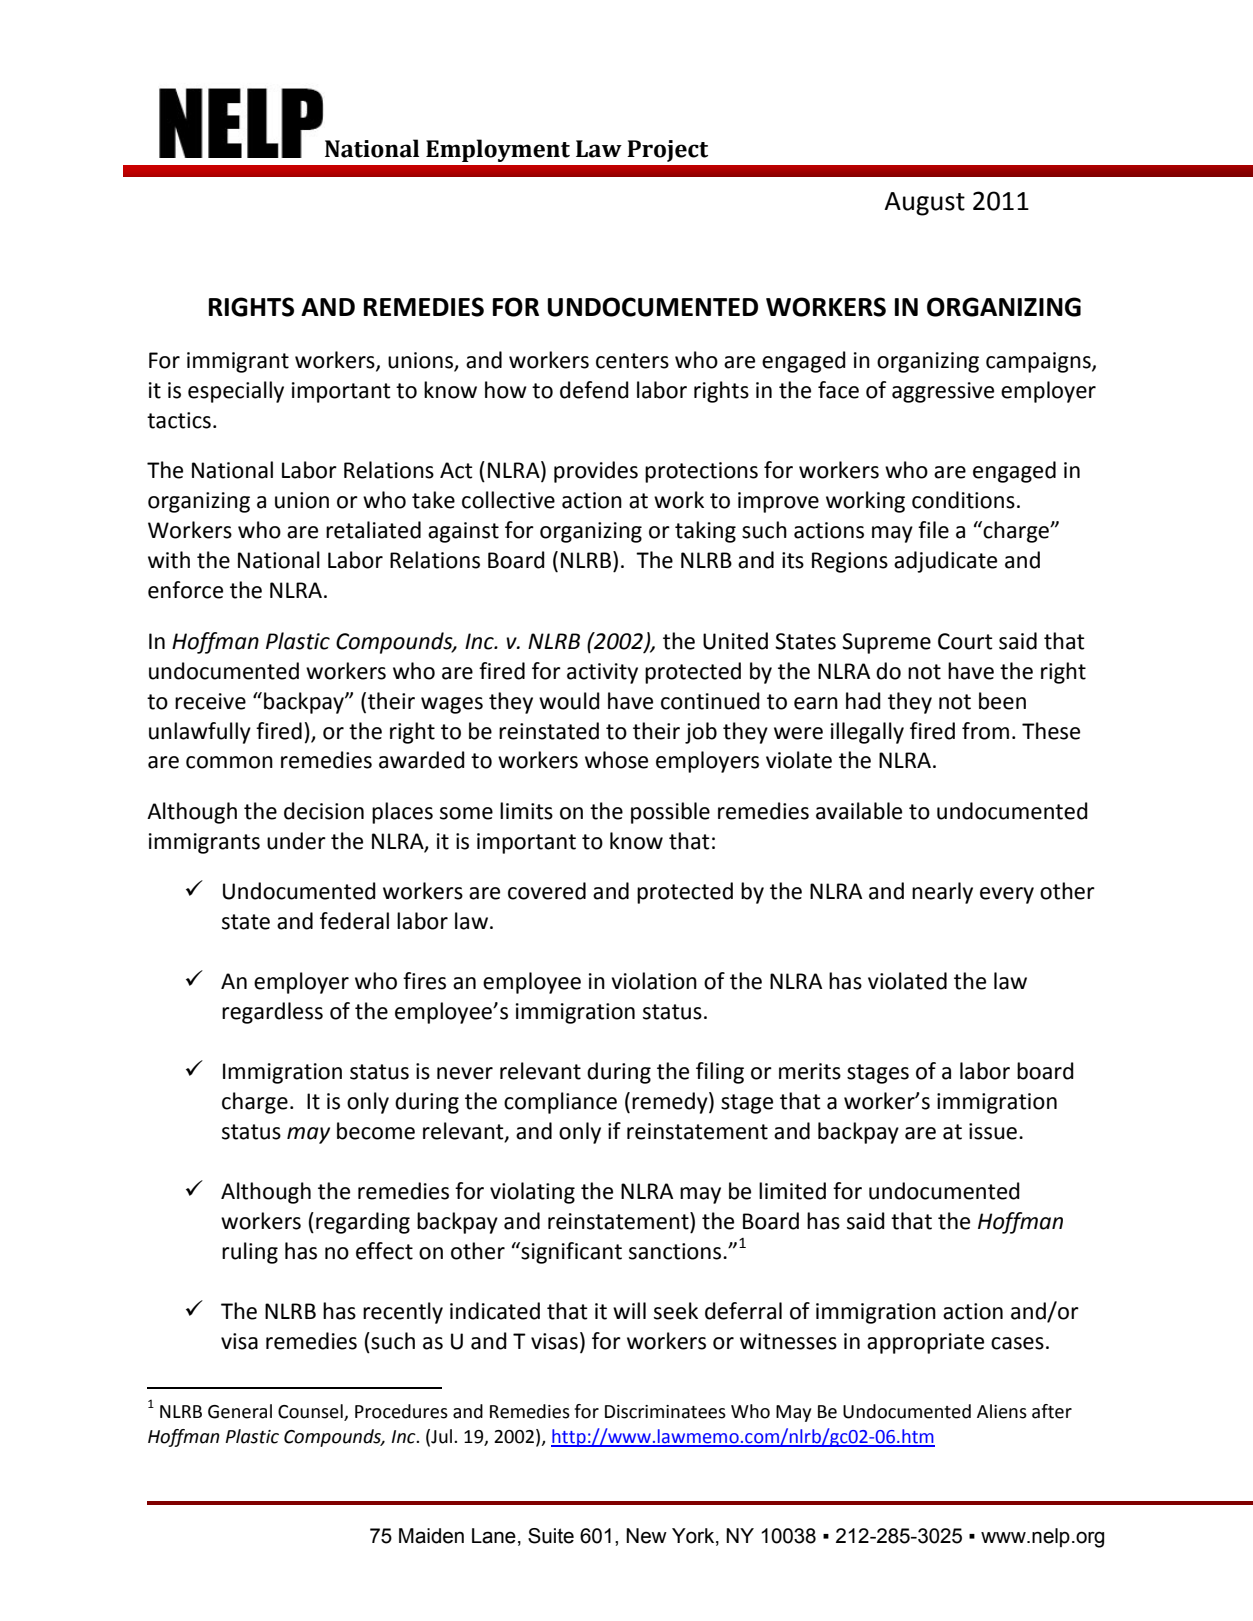 The width and height of the screenshot is (1253, 1621). I want to click on nearly, so click(942, 893).
